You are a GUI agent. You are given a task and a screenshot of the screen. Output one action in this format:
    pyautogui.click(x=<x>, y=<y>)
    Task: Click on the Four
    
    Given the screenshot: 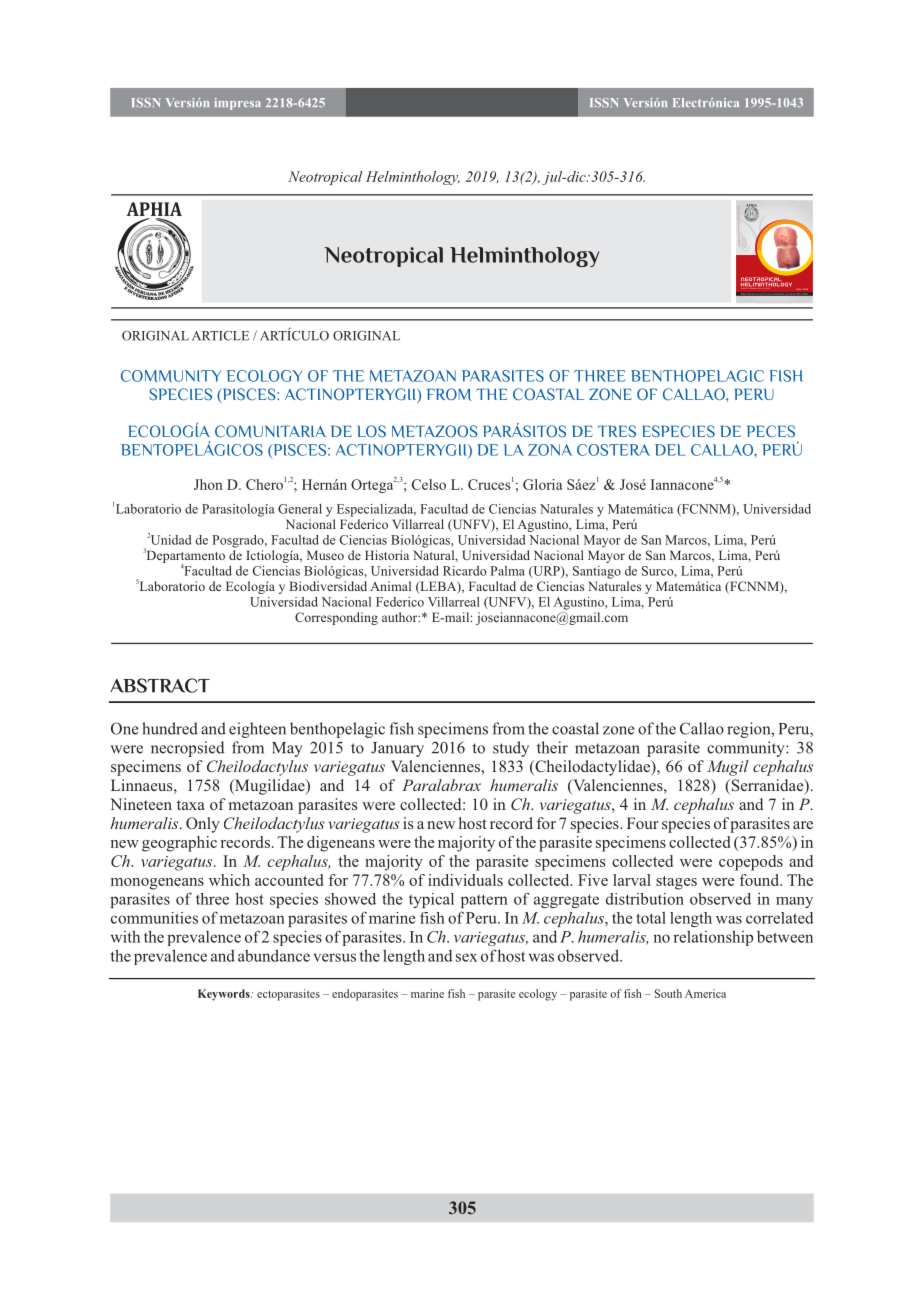 What is the action you would take?
    pyautogui.click(x=643, y=823)
